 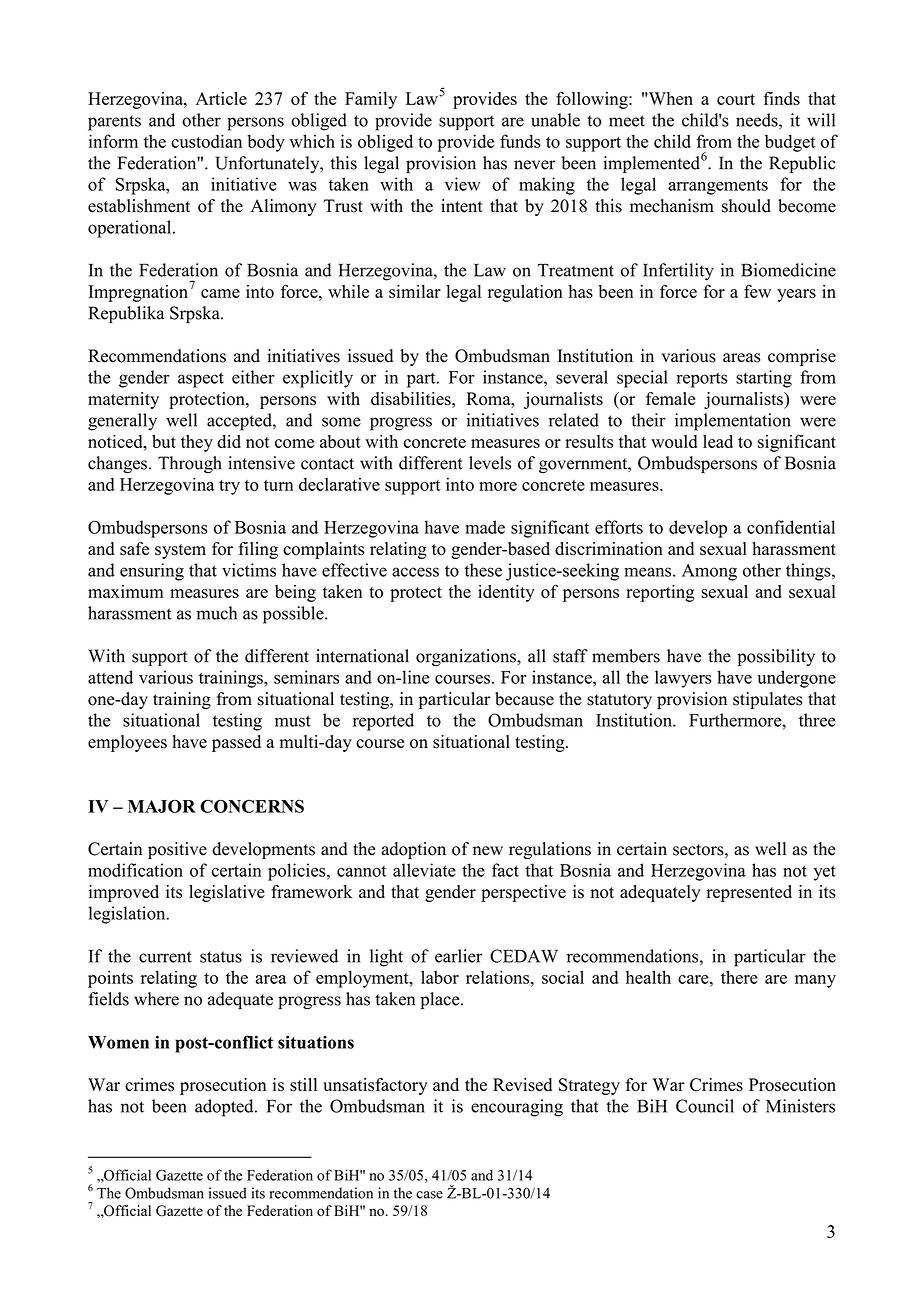 I want to click on levels, so click(x=490, y=463).
